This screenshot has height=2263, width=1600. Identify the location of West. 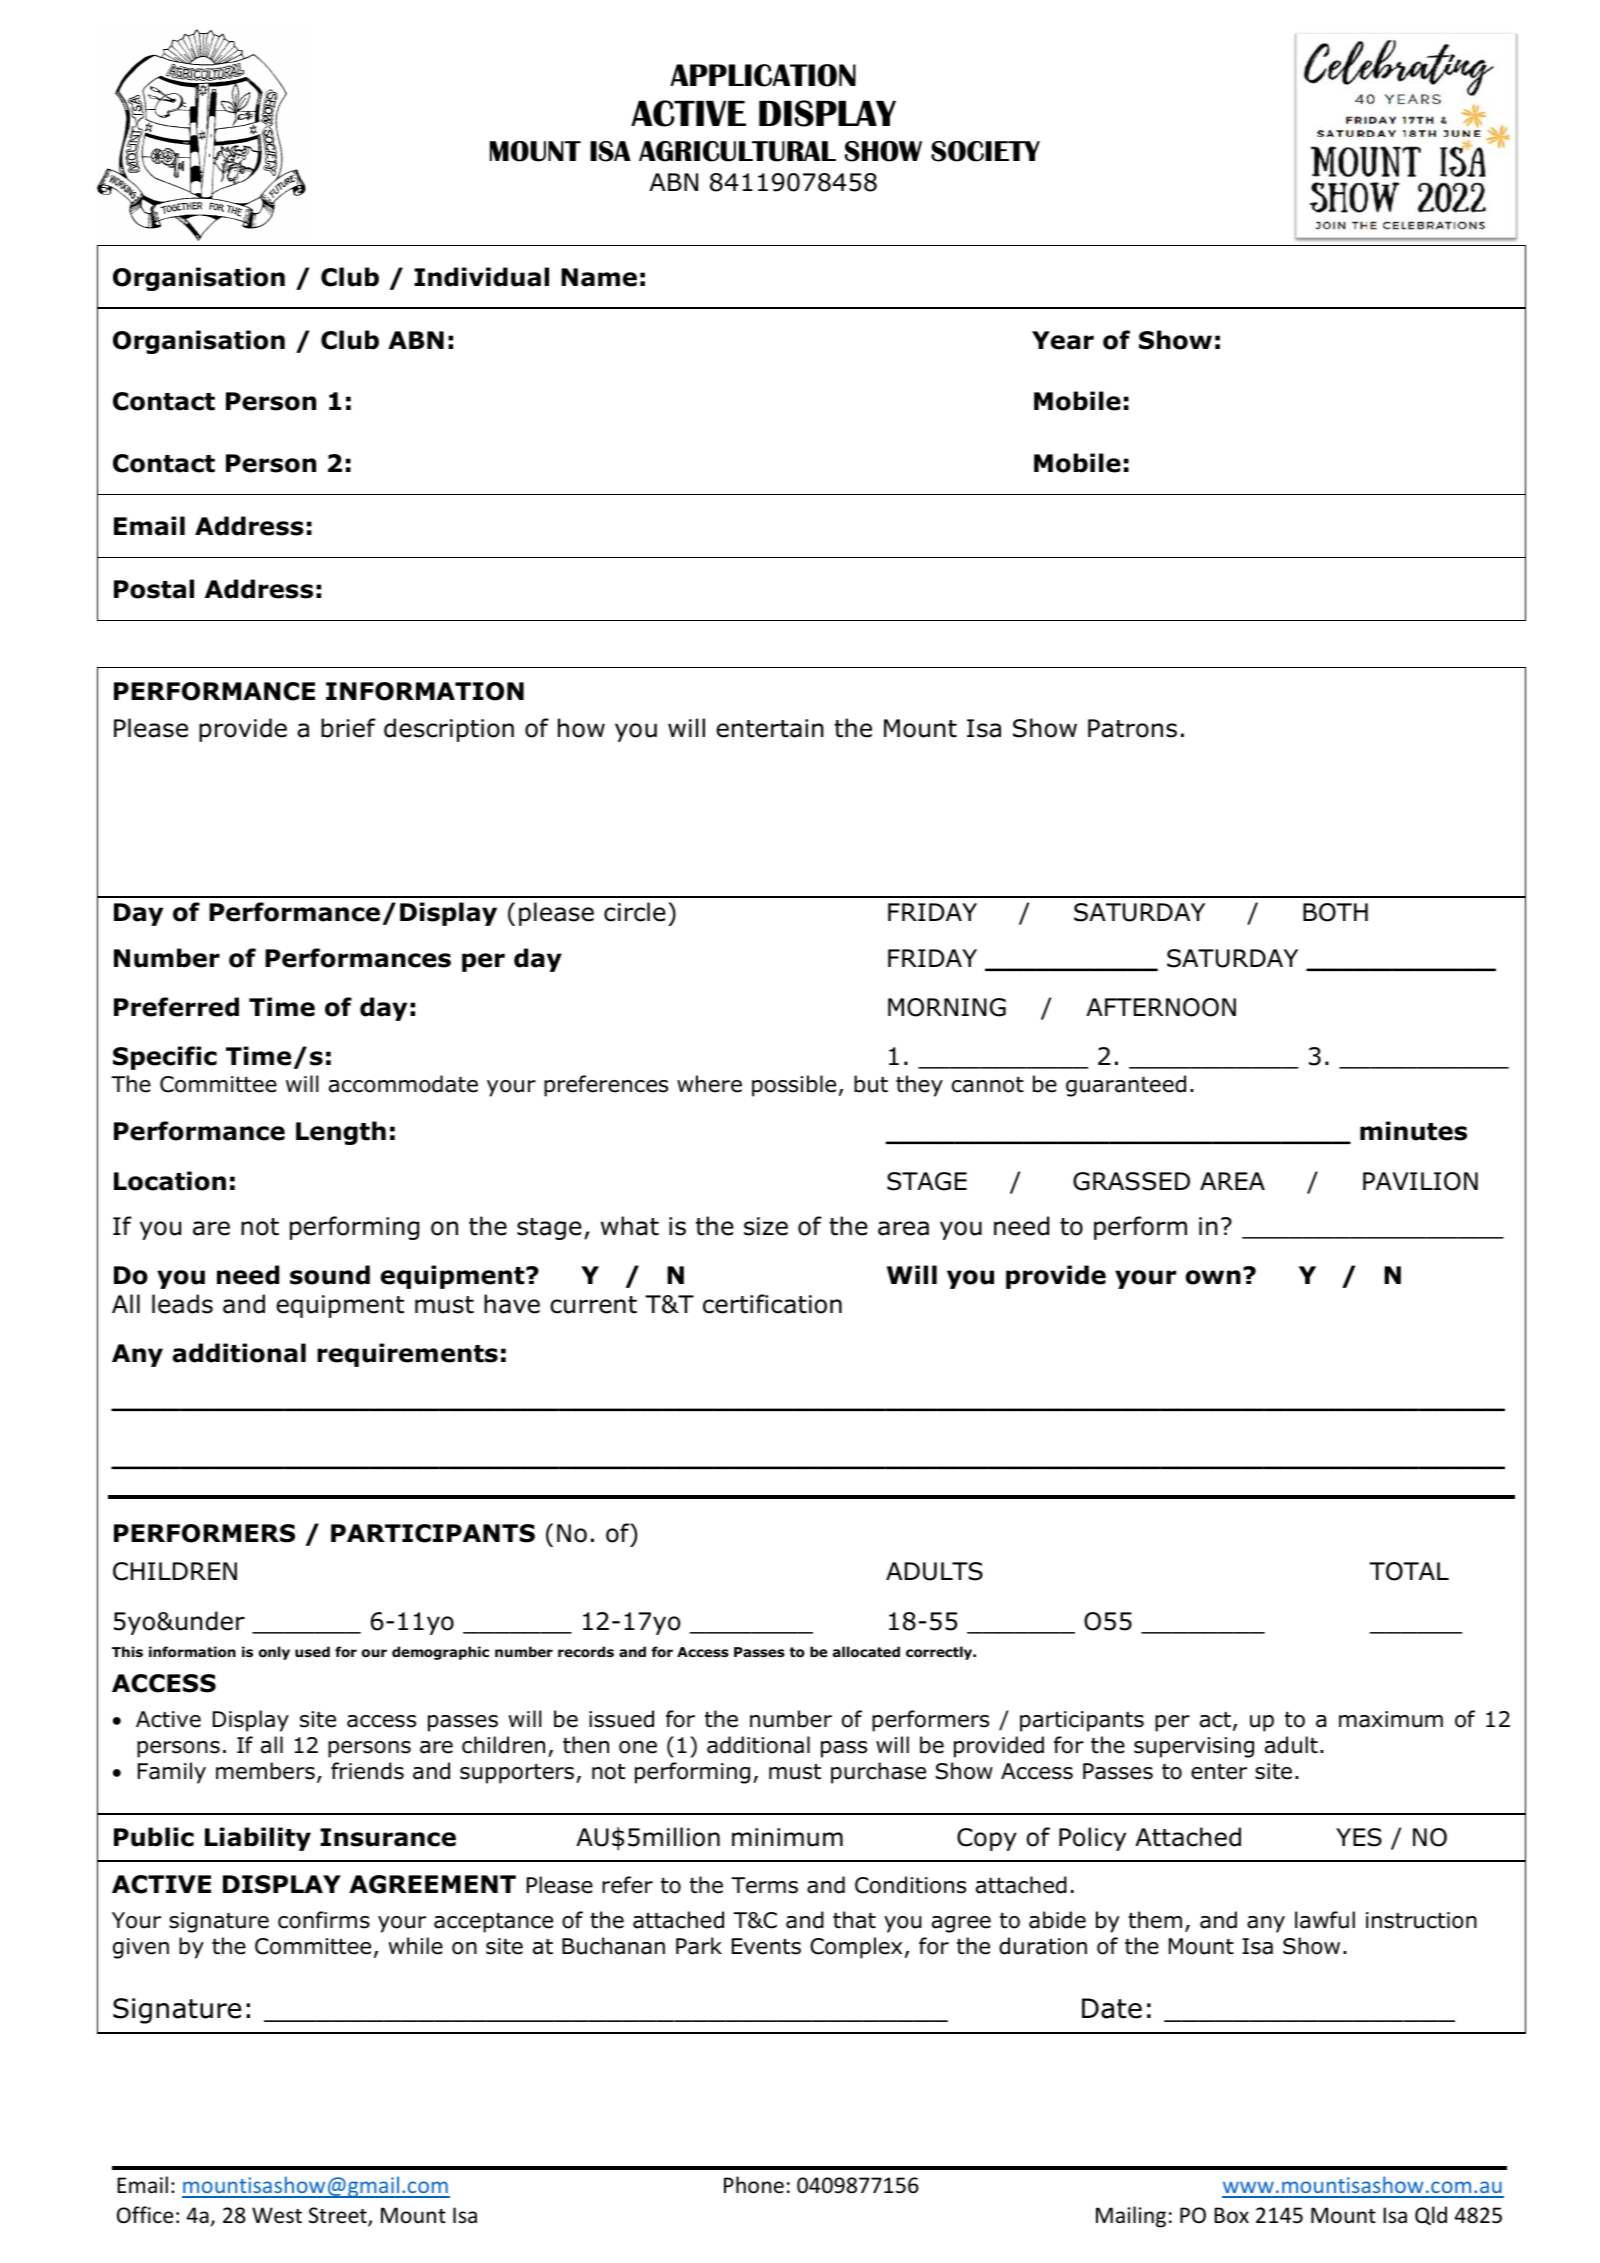
(277, 2215).
